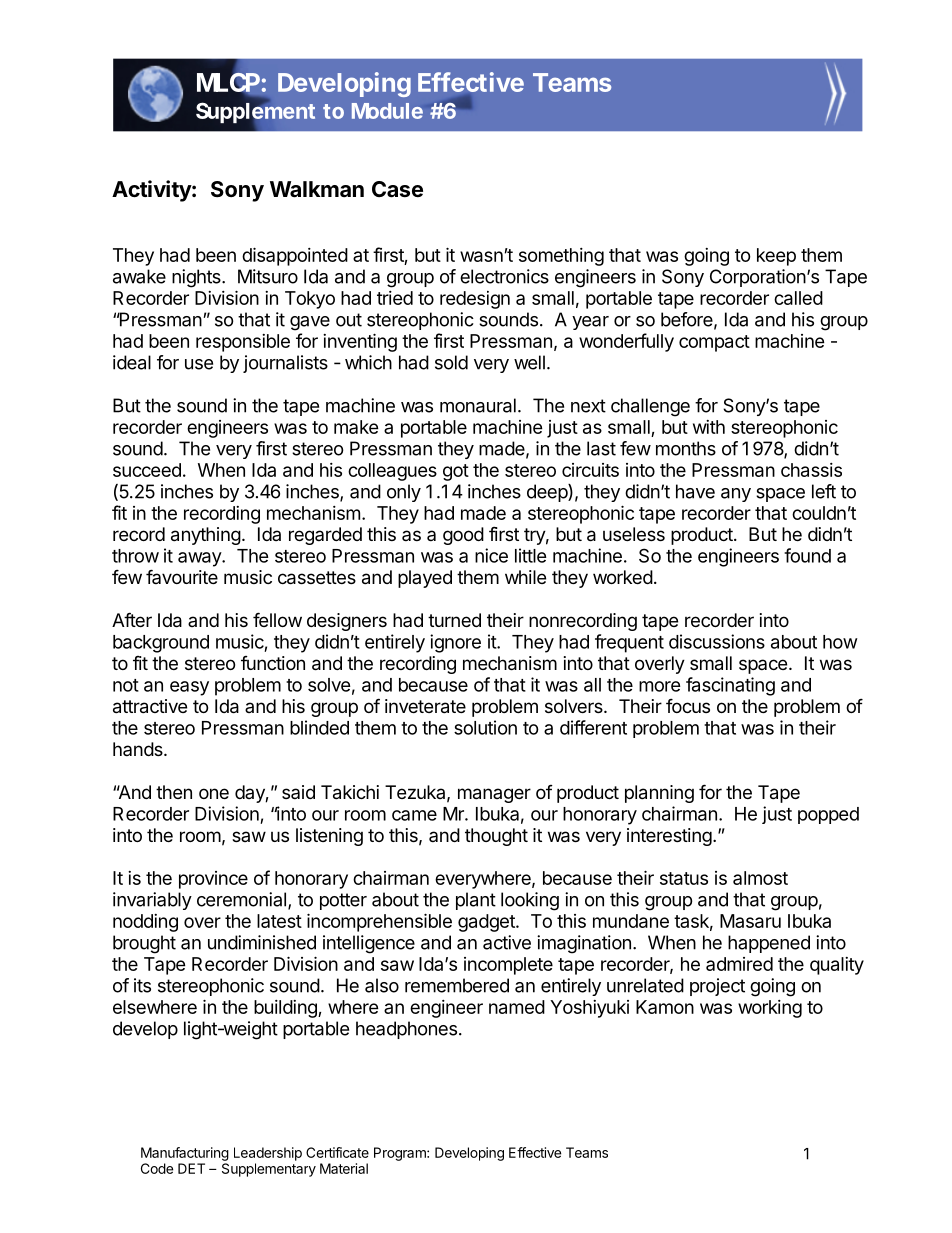 The height and width of the screenshot is (1233, 952). Describe the element at coordinates (709, 427) in the screenshot. I see `with` at that location.
